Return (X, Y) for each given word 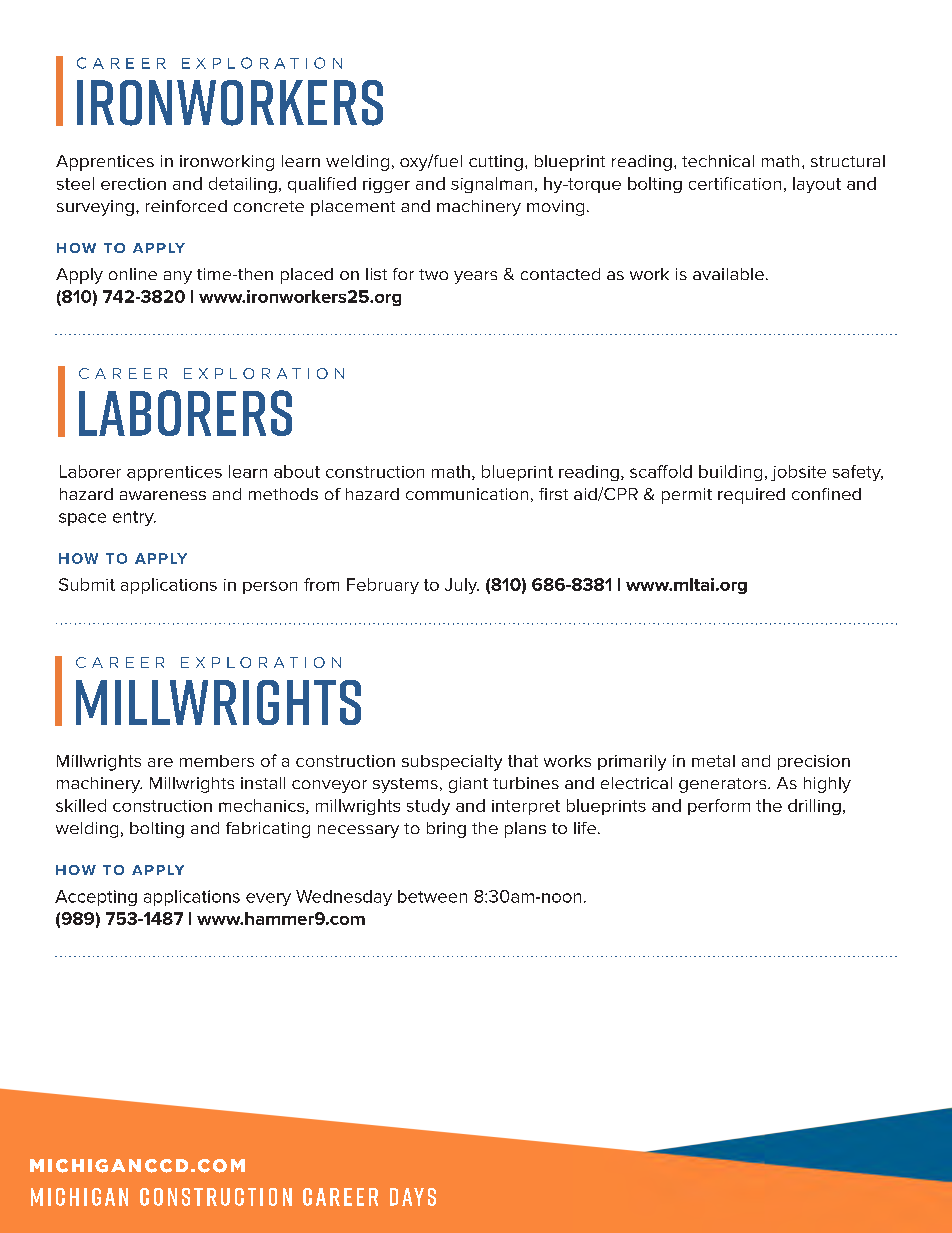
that (523, 761)
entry (134, 518)
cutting (496, 163)
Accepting (96, 898)
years (475, 277)
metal (713, 761)
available (728, 274)
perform (719, 807)
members (217, 761)
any (178, 277)
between (432, 896)
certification (735, 183)
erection (133, 184)
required (751, 496)
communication (467, 494)
